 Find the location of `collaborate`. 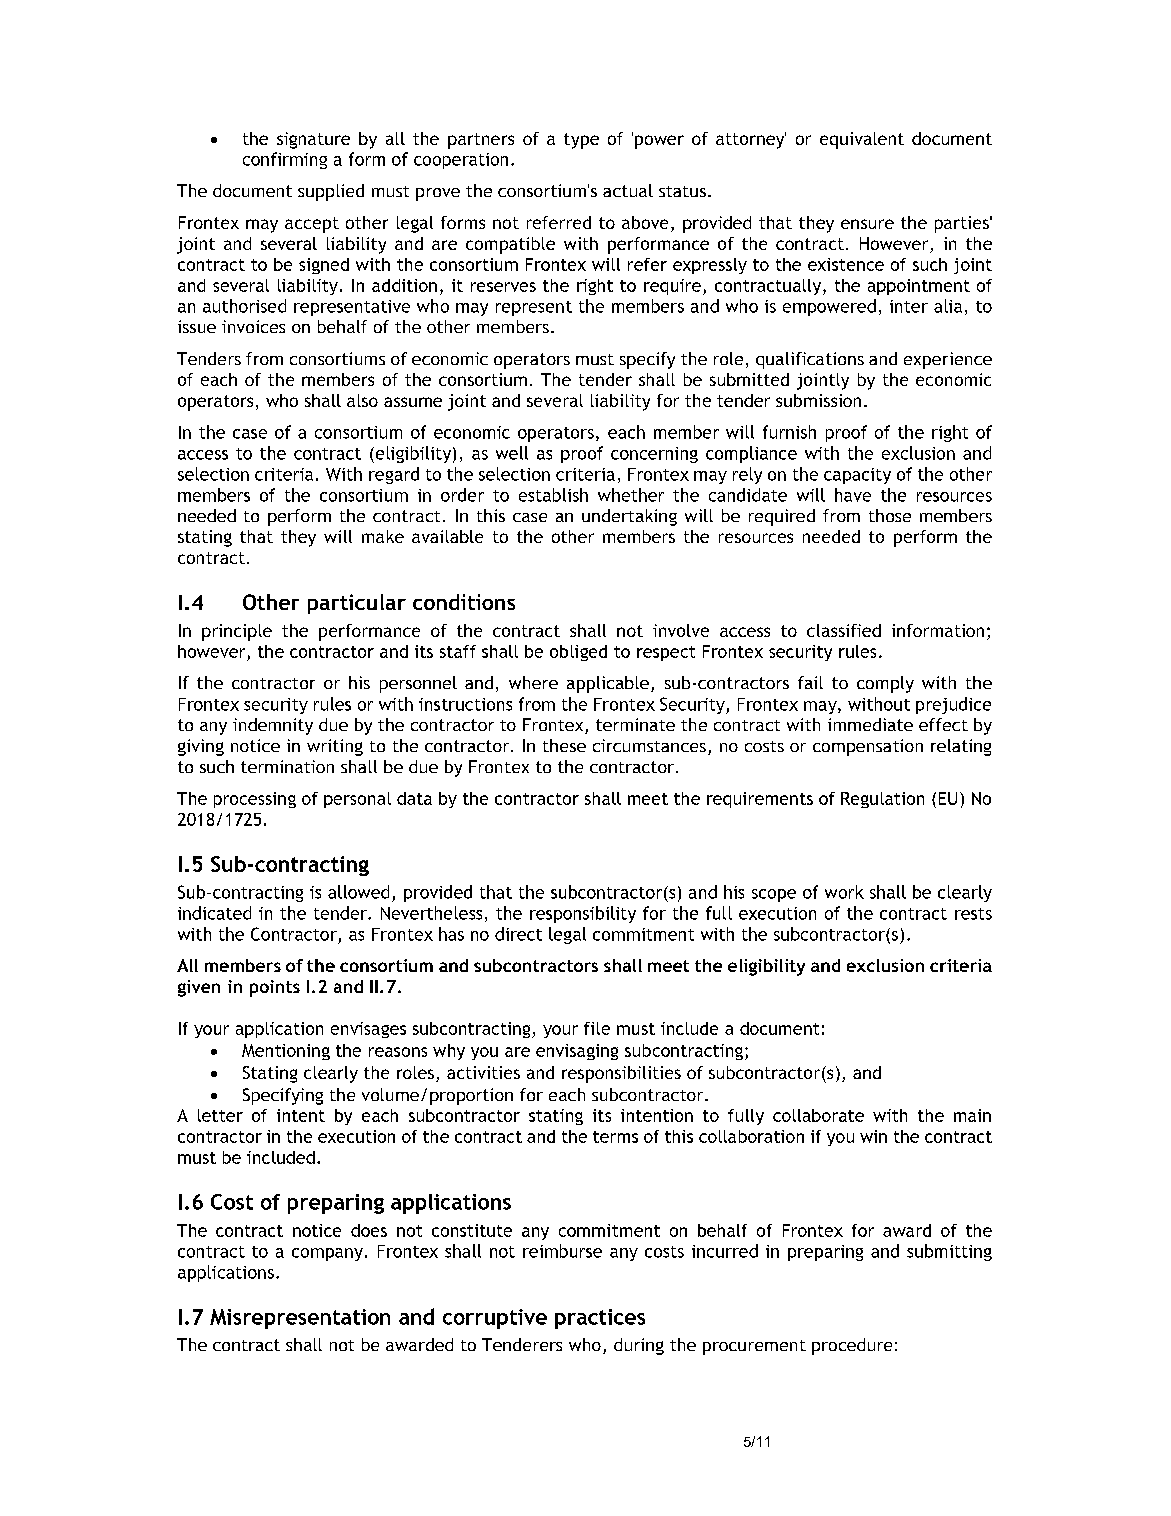

collaborate is located at coordinates (818, 1115).
